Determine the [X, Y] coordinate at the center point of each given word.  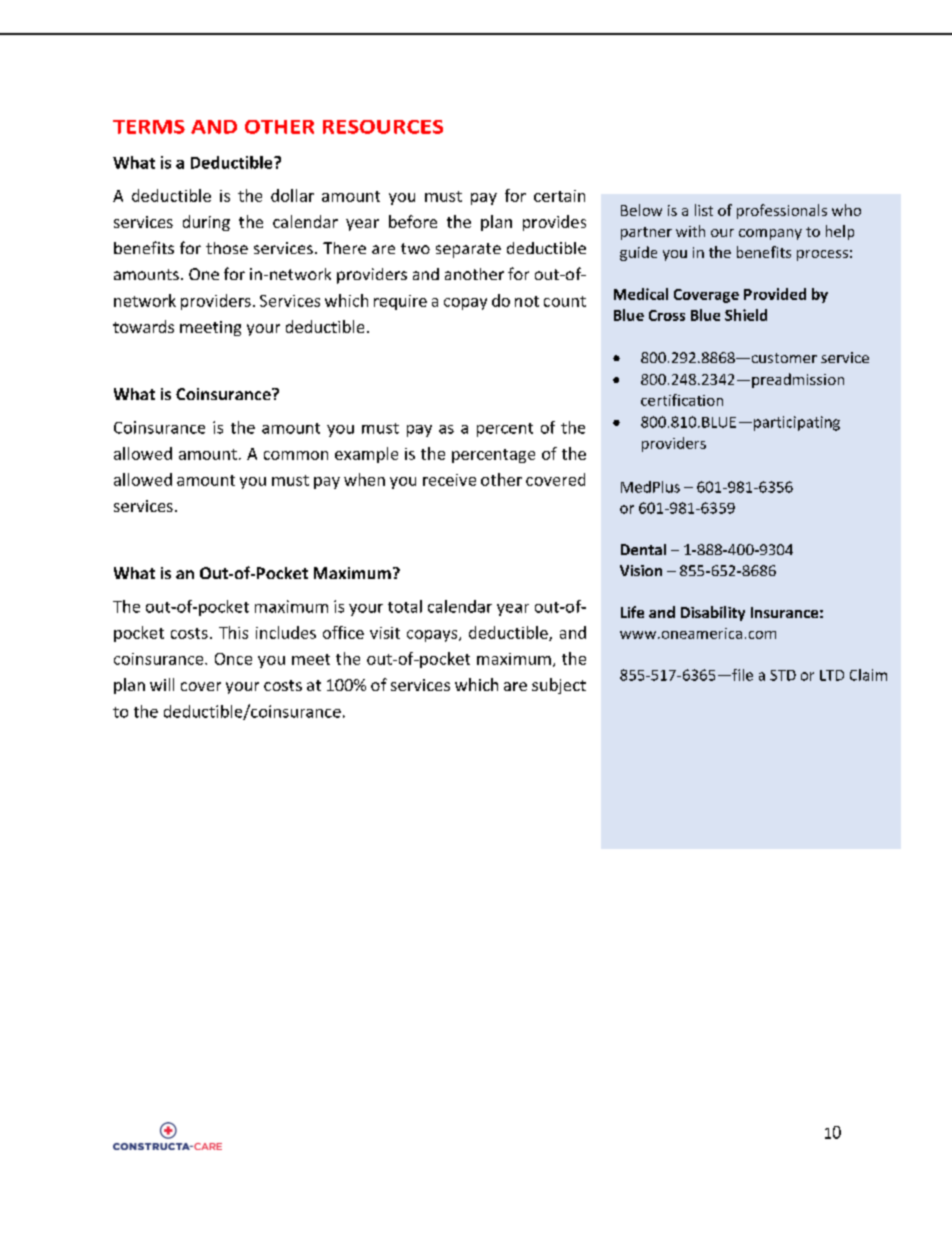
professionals [782, 211]
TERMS [149, 127]
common [296, 455]
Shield [746, 315]
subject [559, 686]
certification [682, 400]
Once [233, 659]
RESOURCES [383, 127]
